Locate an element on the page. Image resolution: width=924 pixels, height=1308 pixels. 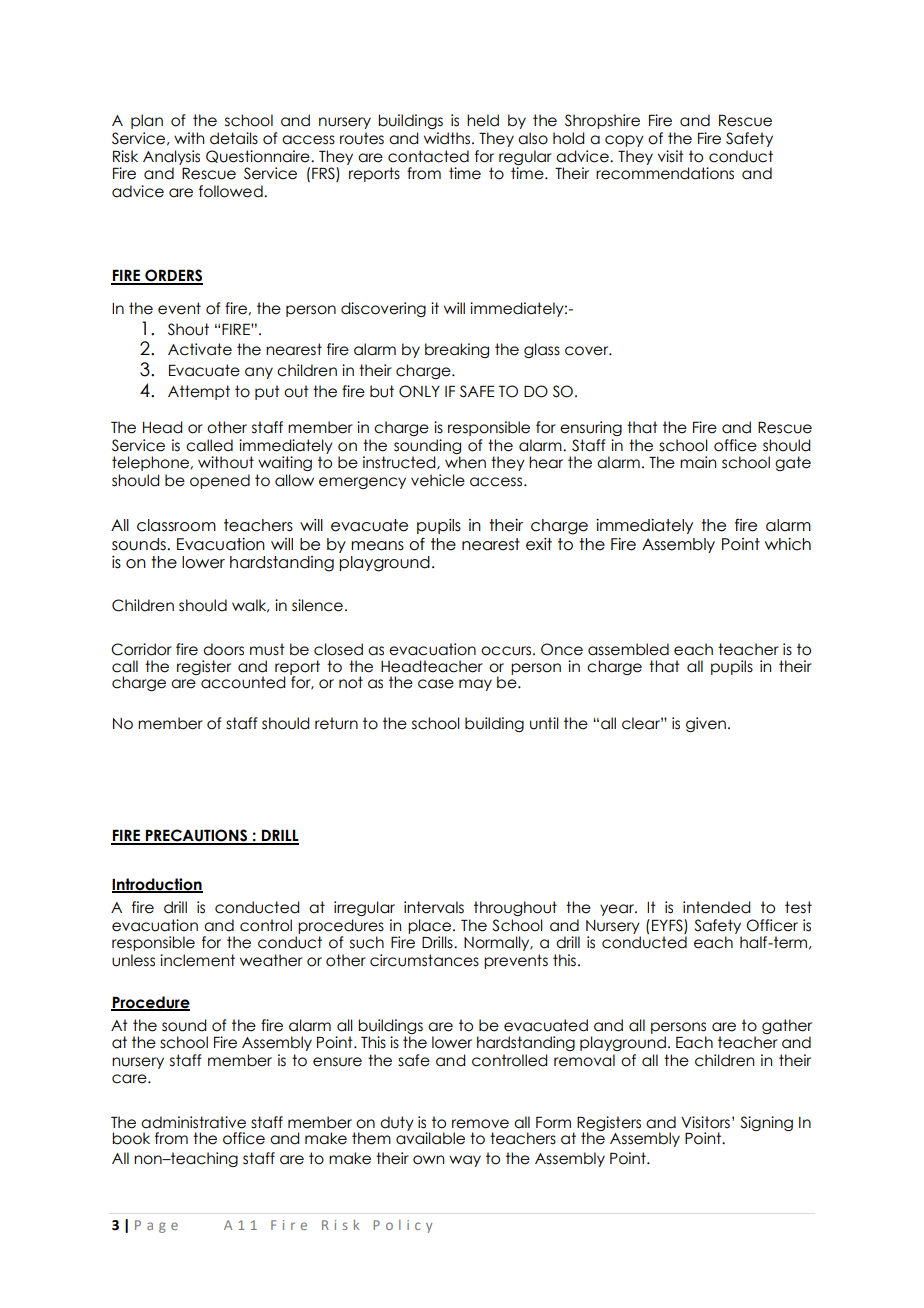
intended is located at coordinates (716, 907).
